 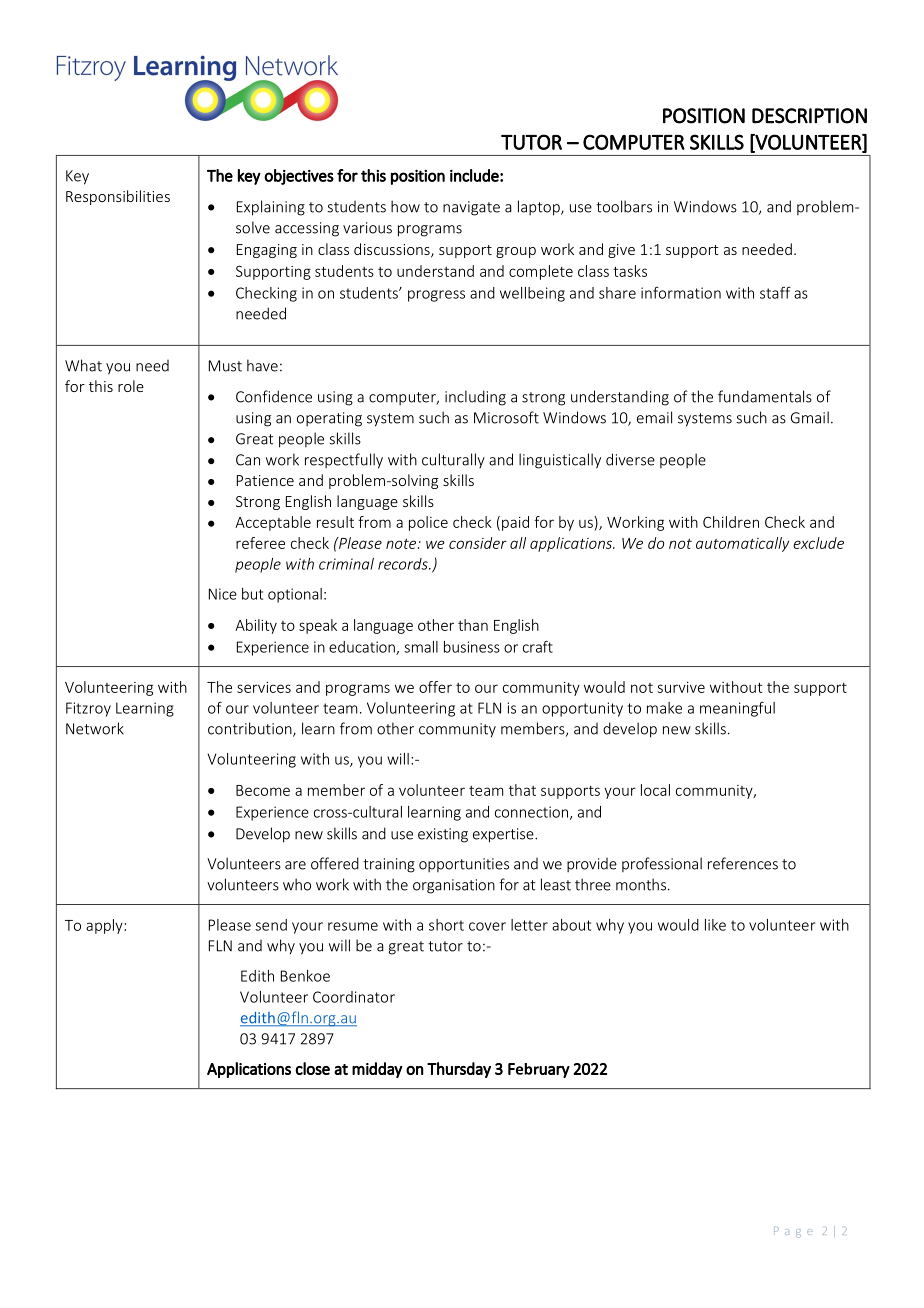 I want to click on close, so click(x=312, y=1068).
